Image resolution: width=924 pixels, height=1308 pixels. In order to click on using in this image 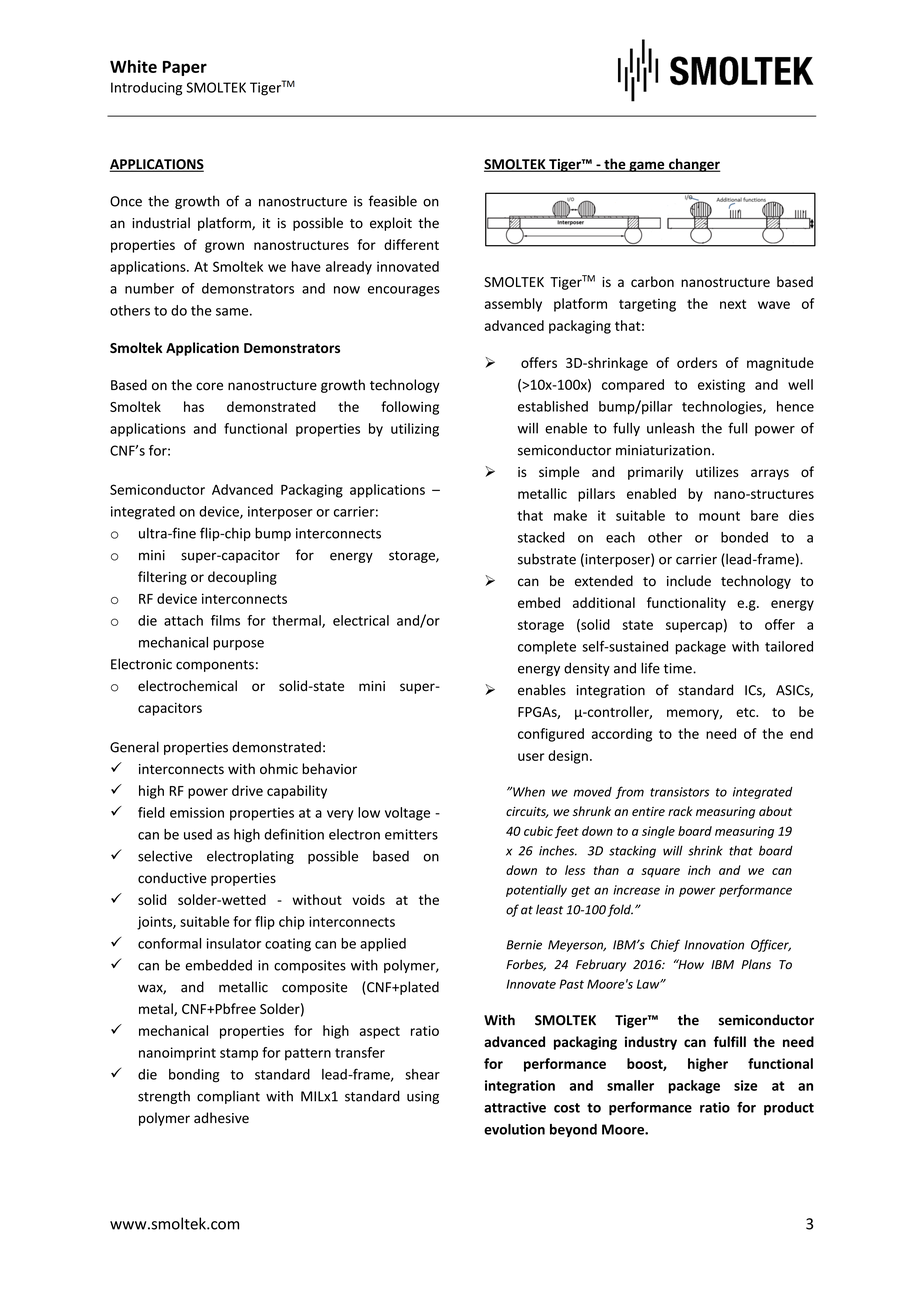, I will do `click(423, 1097)`.
